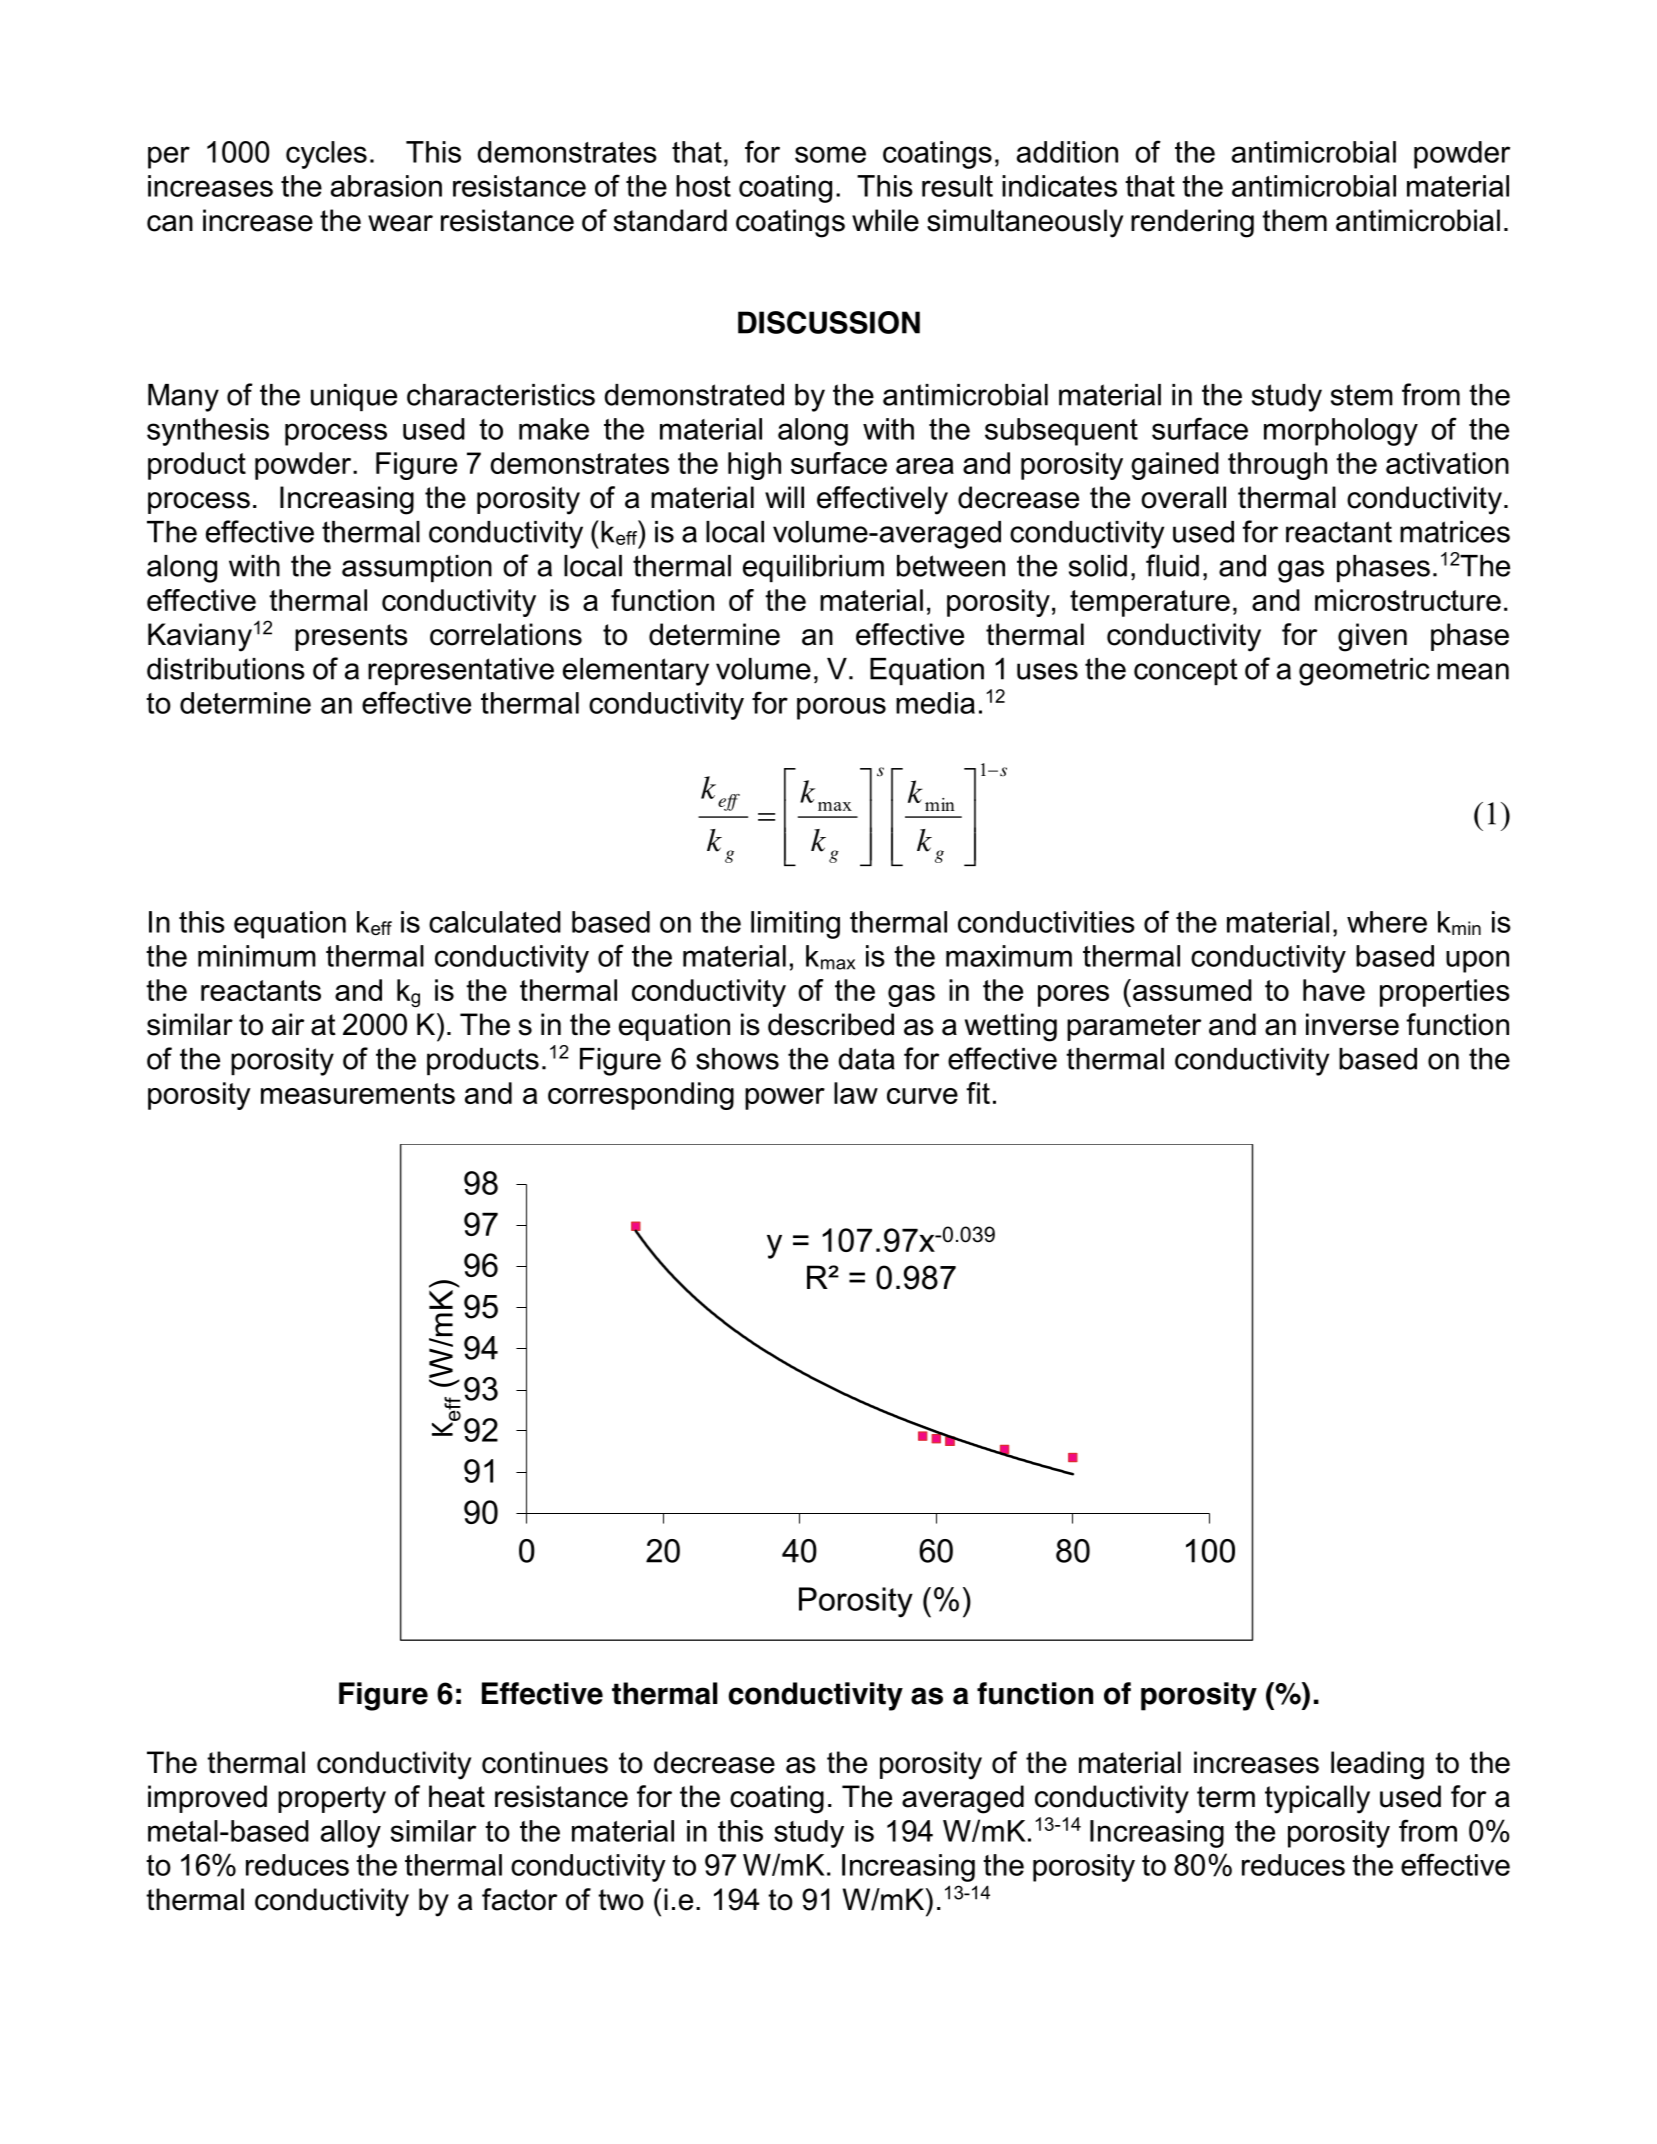  What do you see at coordinates (831, 1024) in the image?
I see `described` at bounding box center [831, 1024].
